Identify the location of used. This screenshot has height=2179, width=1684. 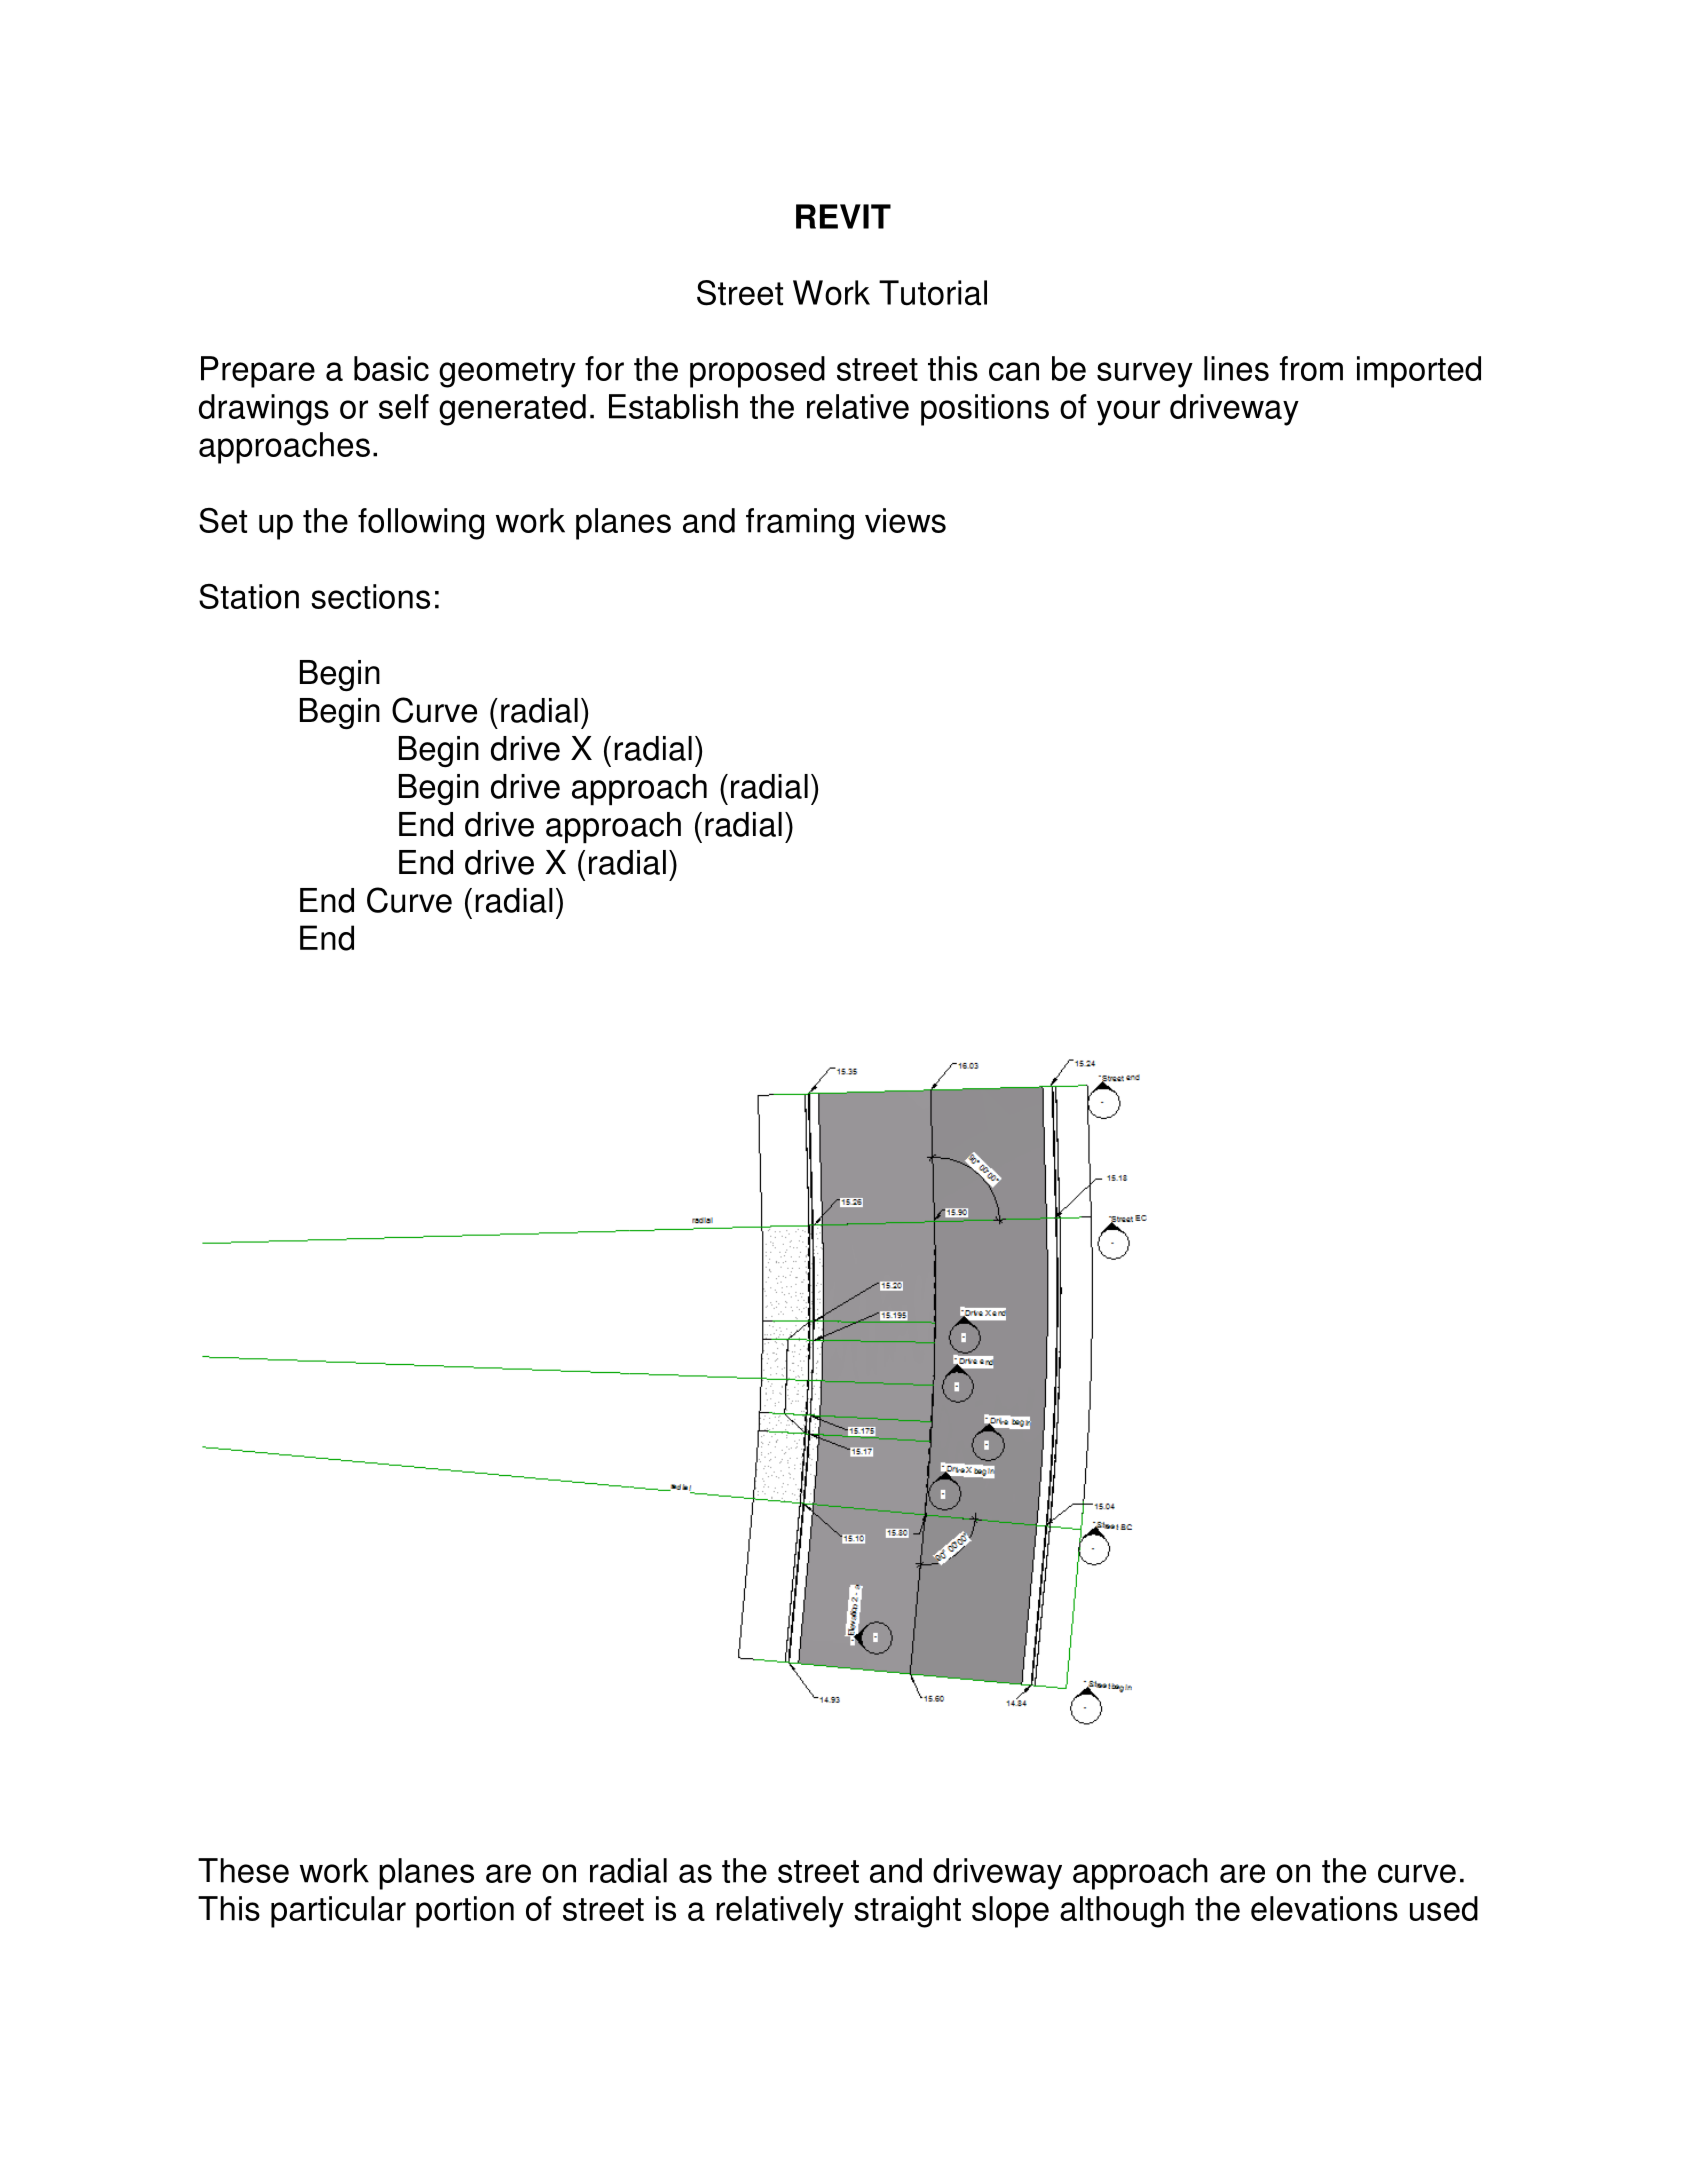
(1444, 1908).
